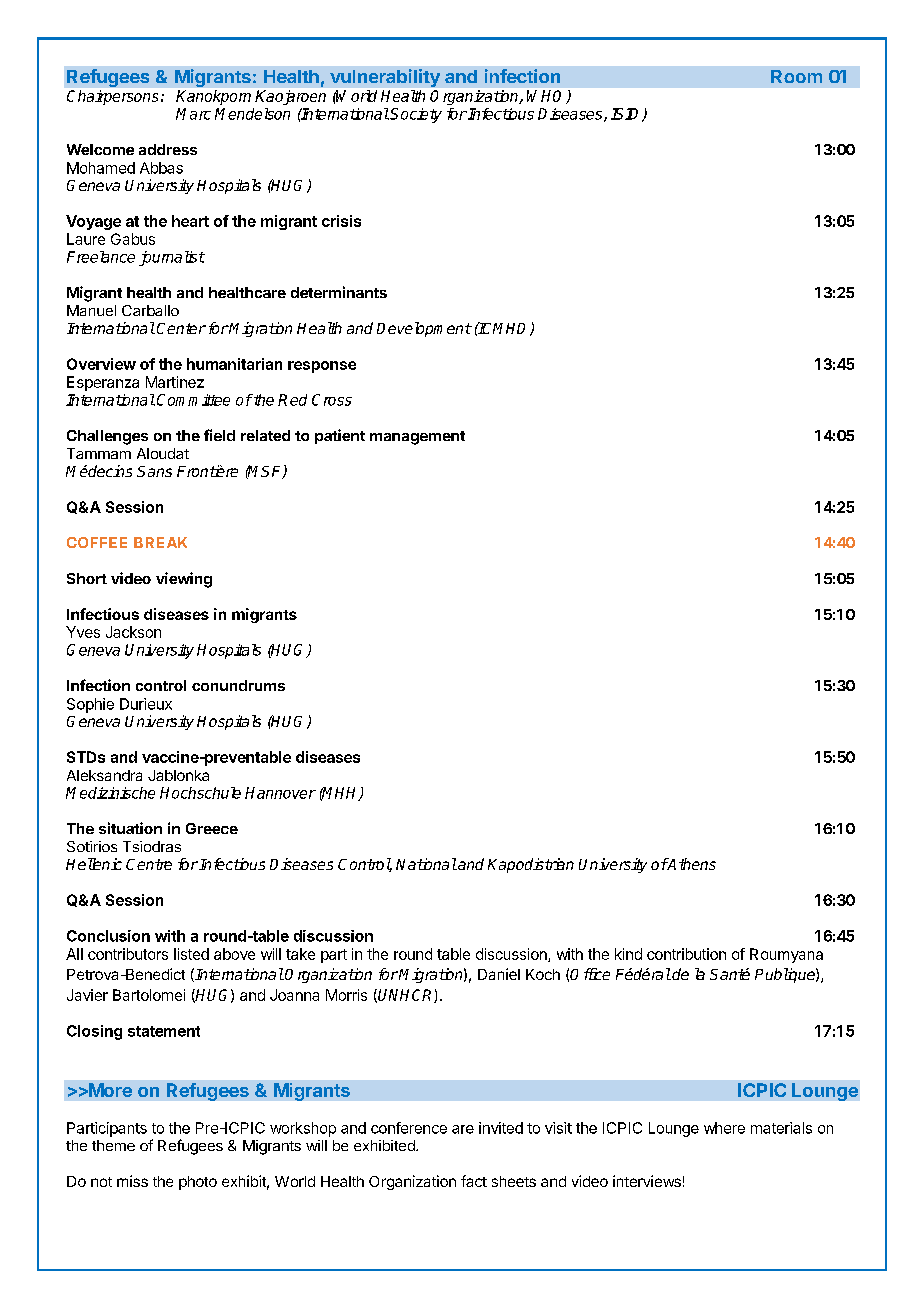 The height and width of the screenshot is (1308, 924). What do you see at coordinates (149, 864) in the screenshot?
I see `Centre` at bounding box center [149, 864].
